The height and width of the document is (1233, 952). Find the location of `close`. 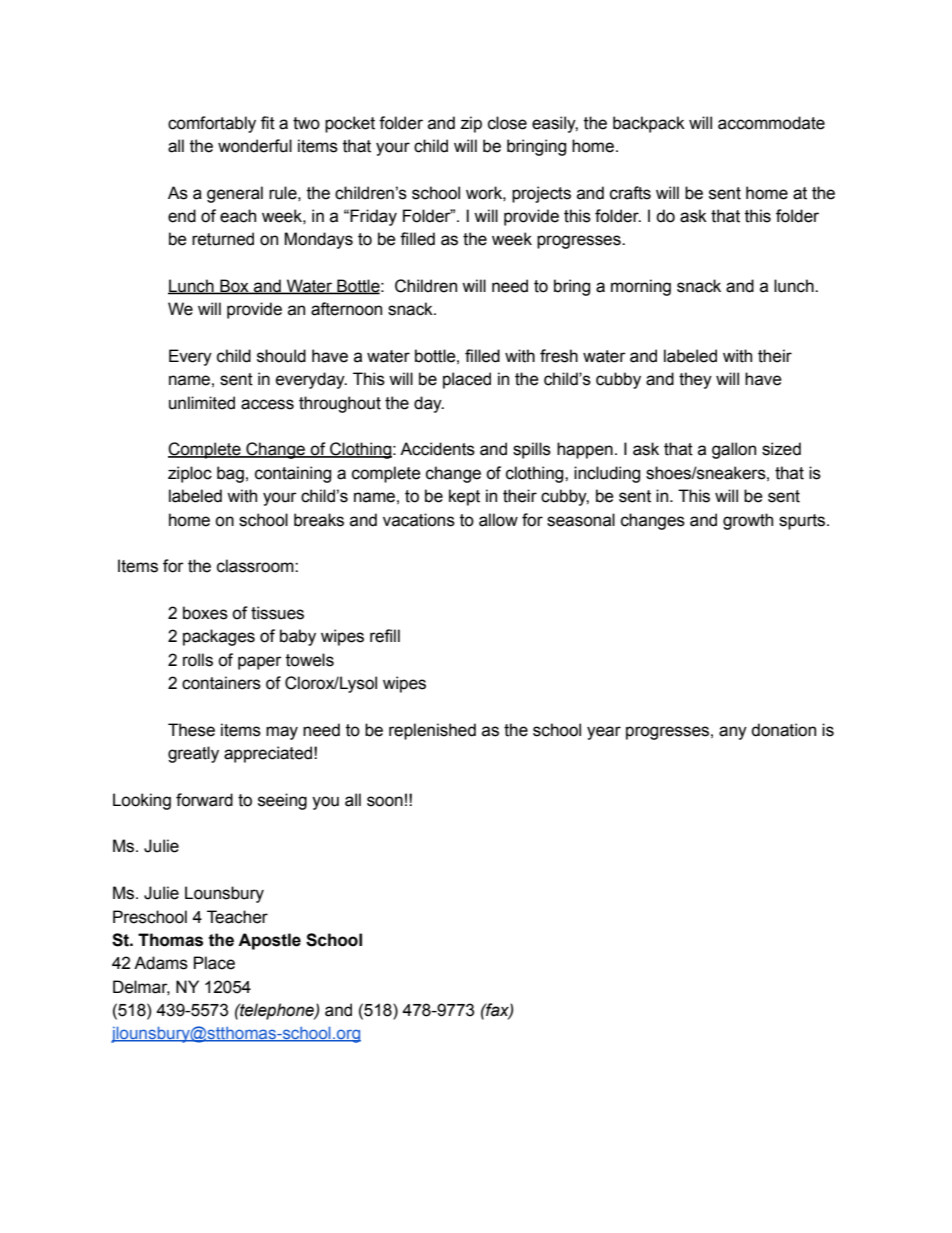

close is located at coordinates (507, 123).
